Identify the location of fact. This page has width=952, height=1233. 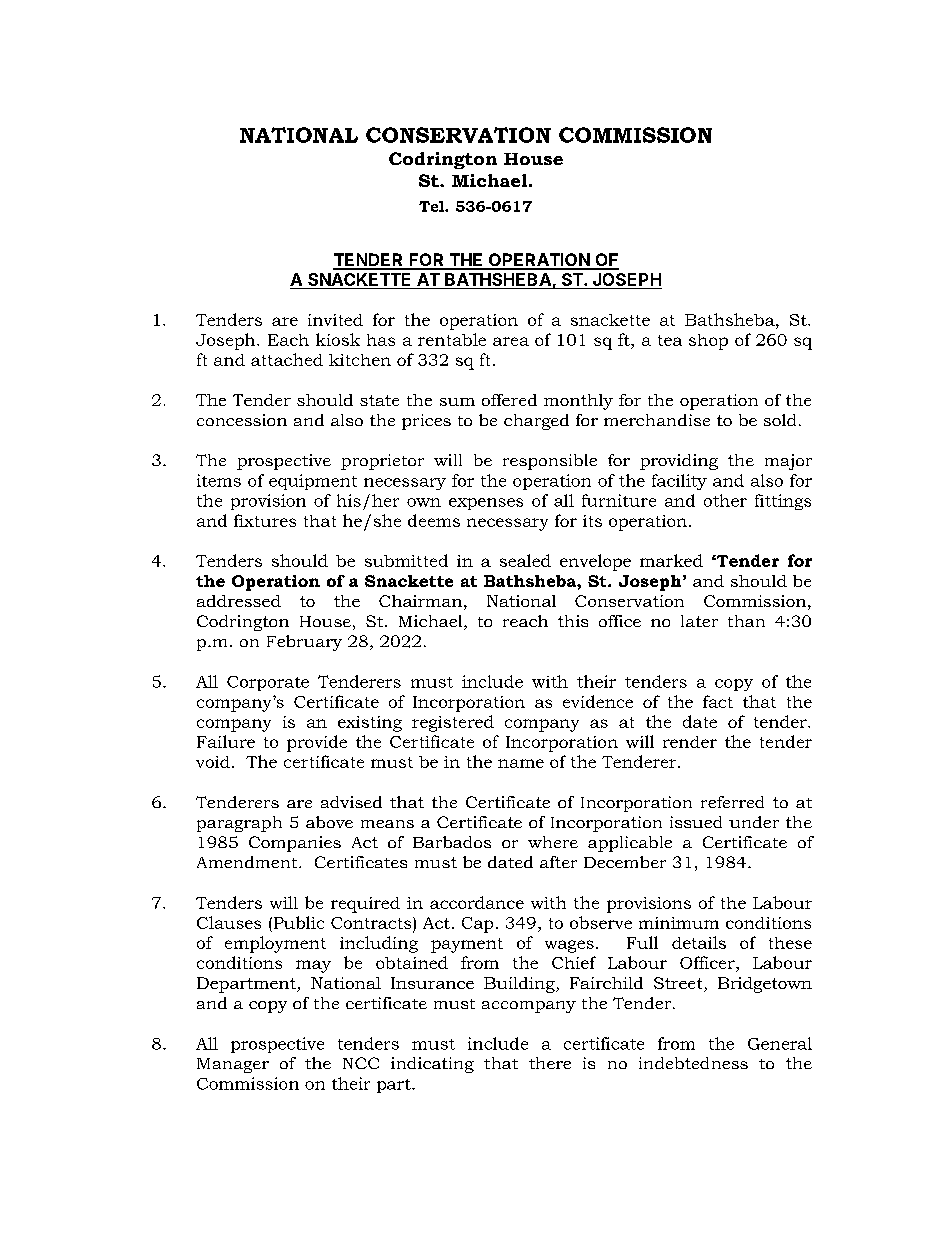
(718, 701).
